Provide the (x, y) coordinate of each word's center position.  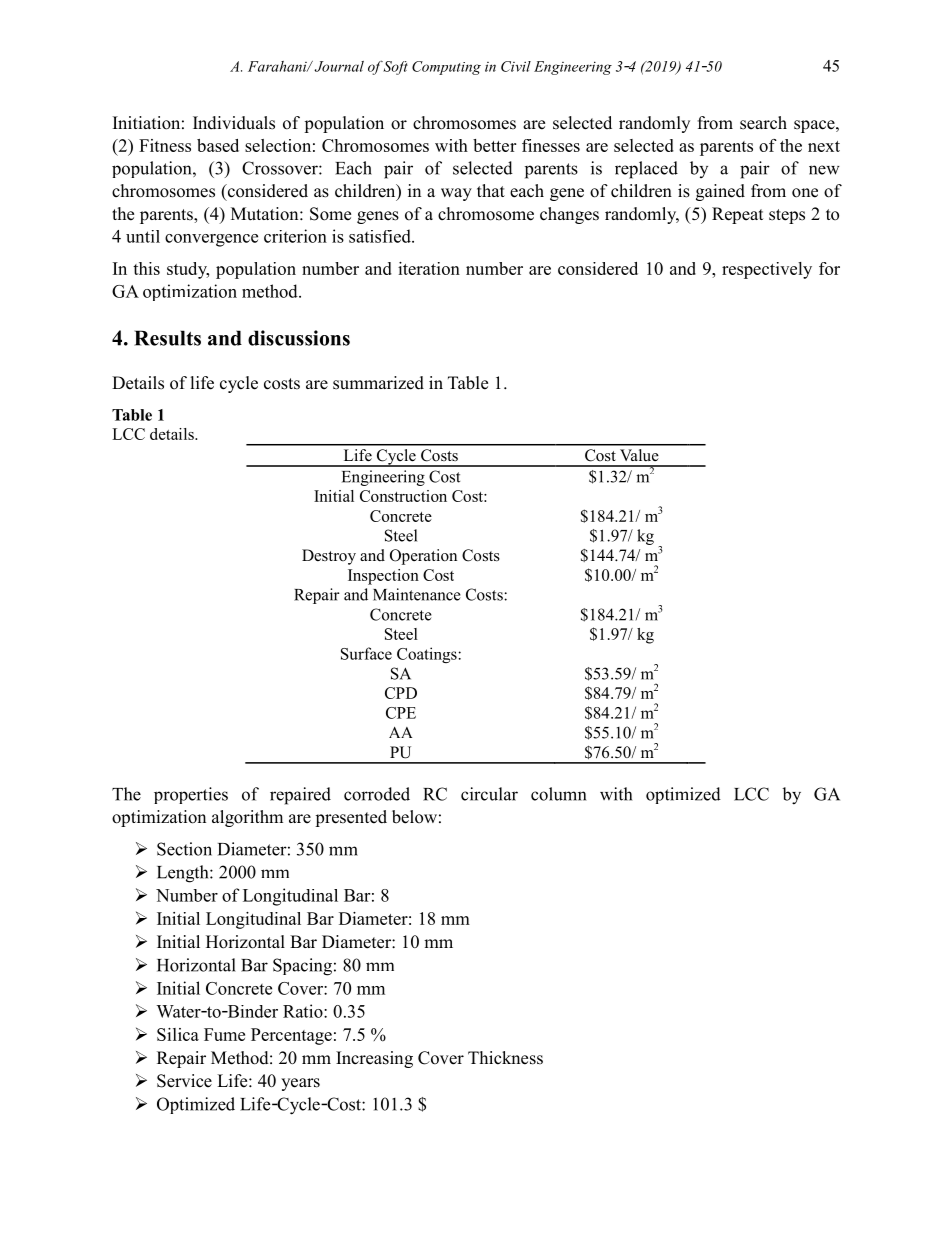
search (763, 123)
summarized (378, 383)
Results (167, 338)
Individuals (234, 123)
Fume (224, 1034)
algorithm (247, 818)
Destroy (329, 557)
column (558, 794)
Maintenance (417, 594)
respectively (767, 270)
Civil (516, 66)
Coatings (428, 655)
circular (489, 794)
